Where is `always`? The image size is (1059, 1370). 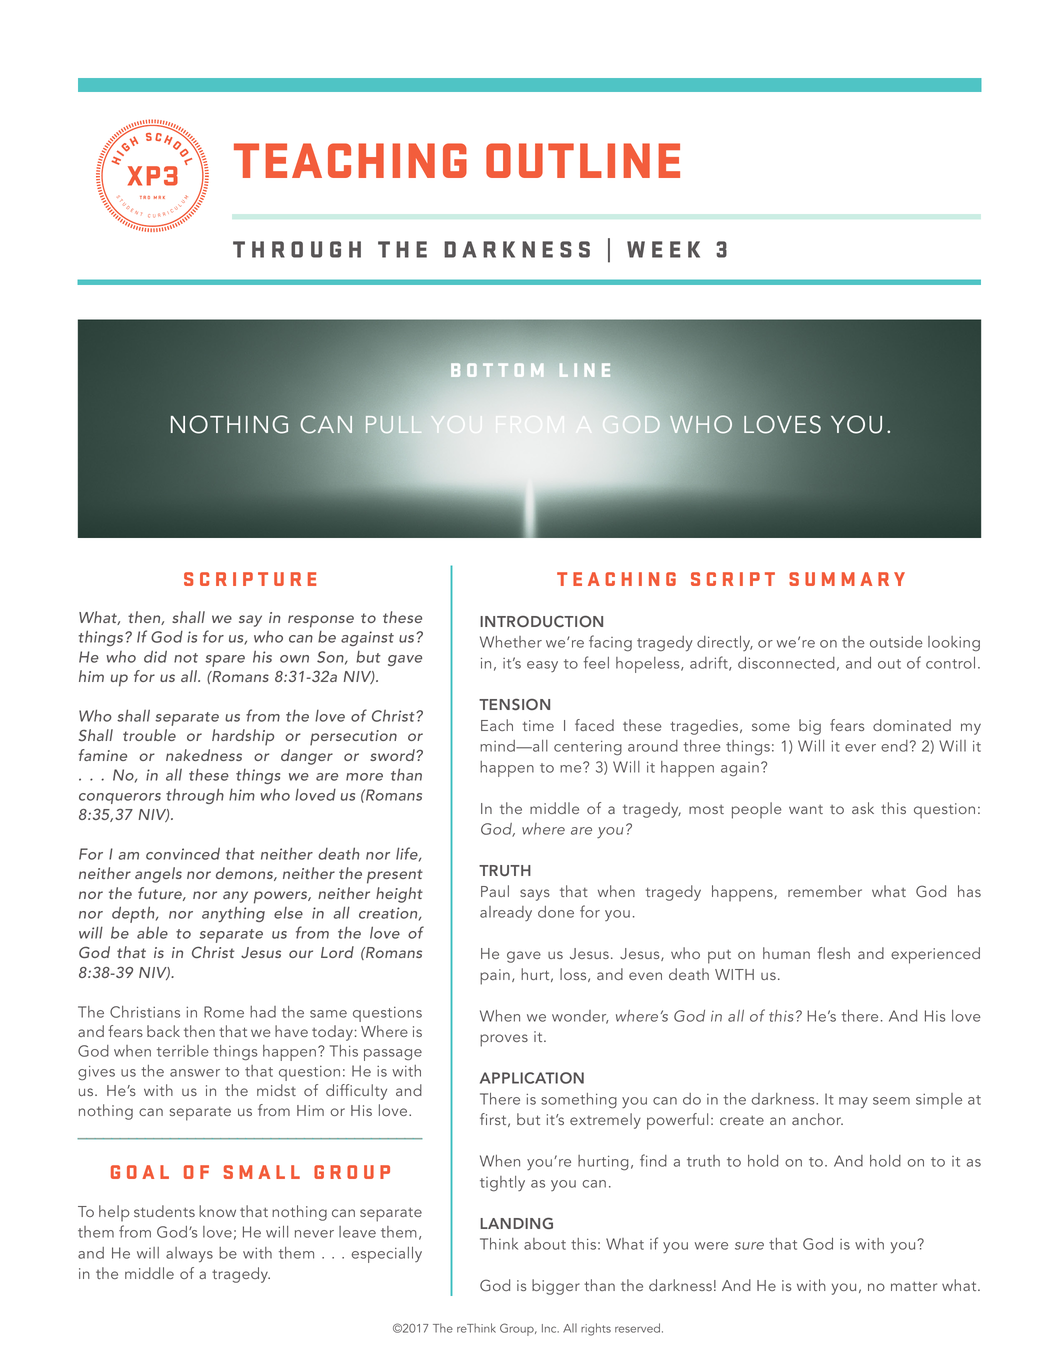
always is located at coordinates (189, 1255).
